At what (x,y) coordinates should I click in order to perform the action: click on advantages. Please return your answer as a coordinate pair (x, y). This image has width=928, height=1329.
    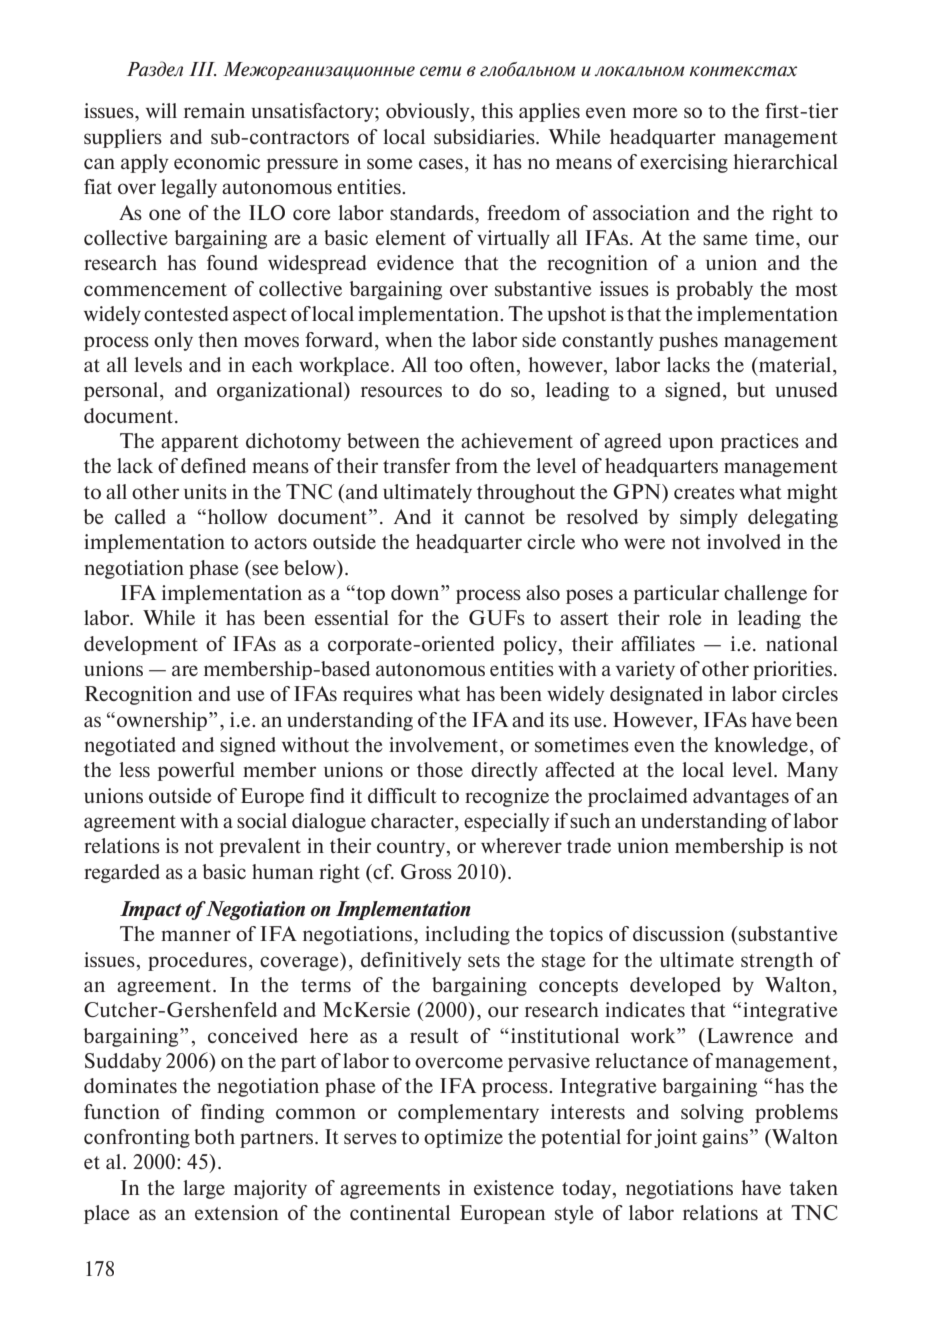
    Looking at the image, I should click on (741, 797).
